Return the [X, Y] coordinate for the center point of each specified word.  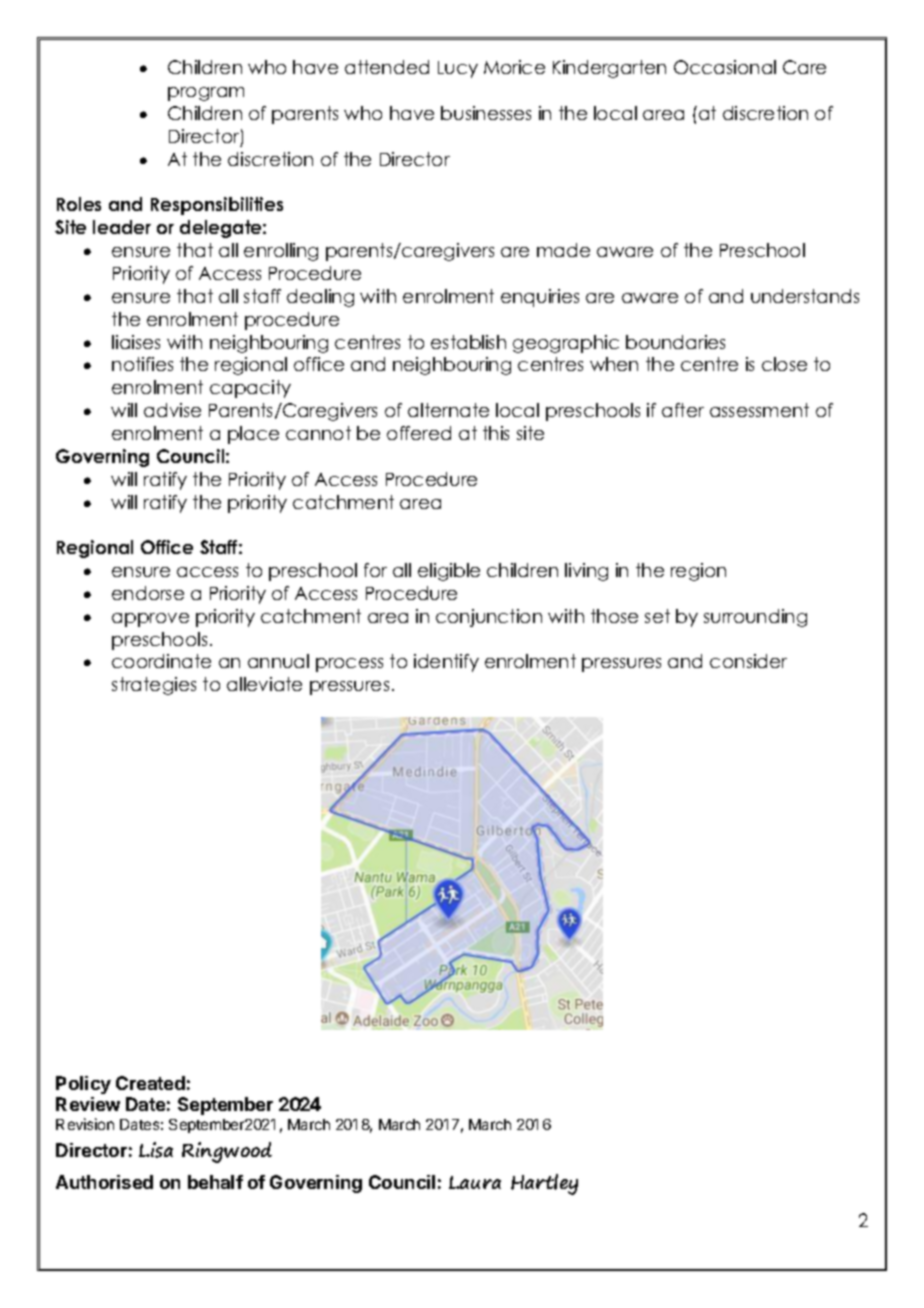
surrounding [755, 618]
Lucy [458, 69]
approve [150, 620]
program [206, 94]
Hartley [544, 1184]
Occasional [725, 67]
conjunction [489, 618]
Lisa [156, 1150]
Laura [475, 1182]
